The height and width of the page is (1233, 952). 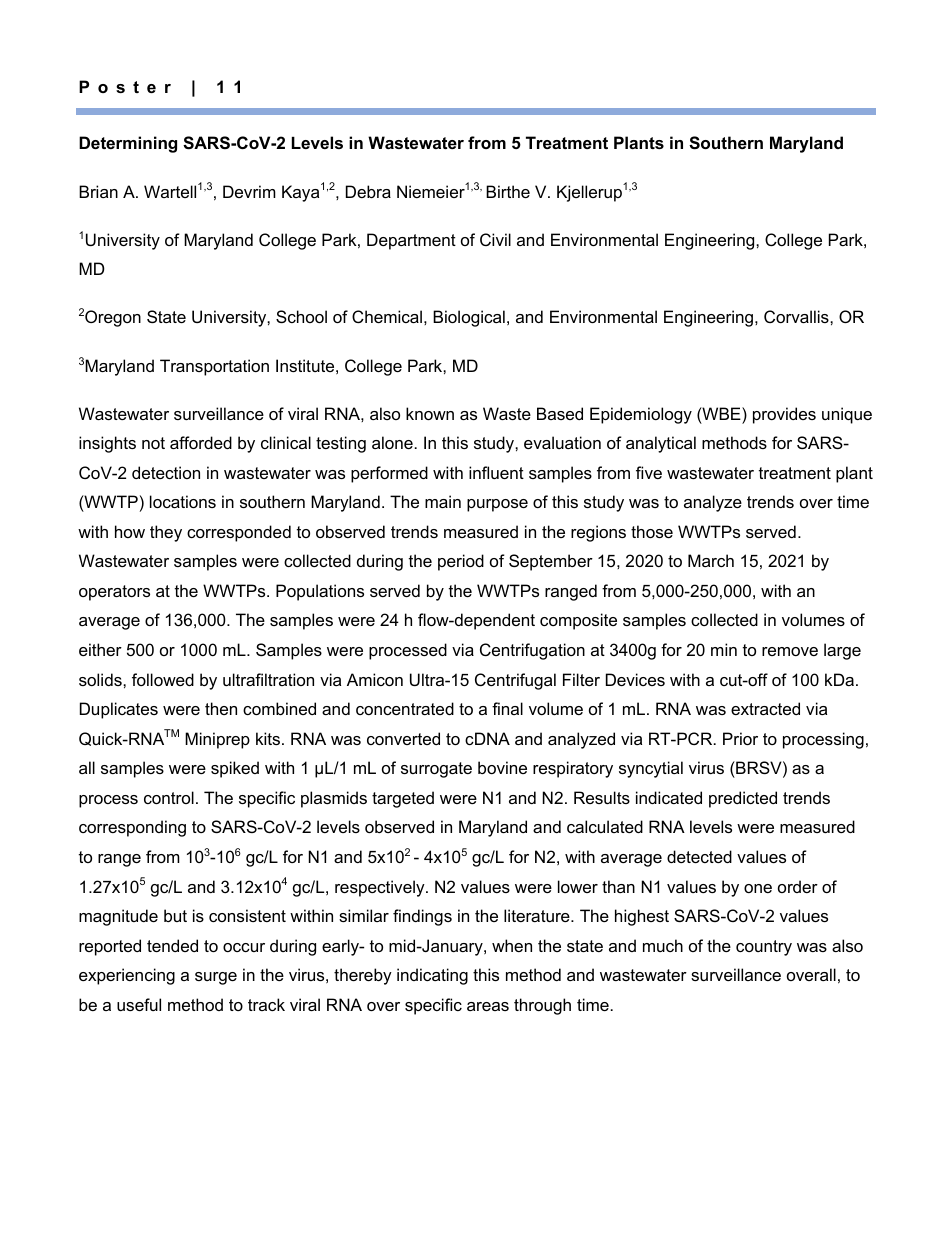 I want to click on Determining, so click(x=128, y=144).
